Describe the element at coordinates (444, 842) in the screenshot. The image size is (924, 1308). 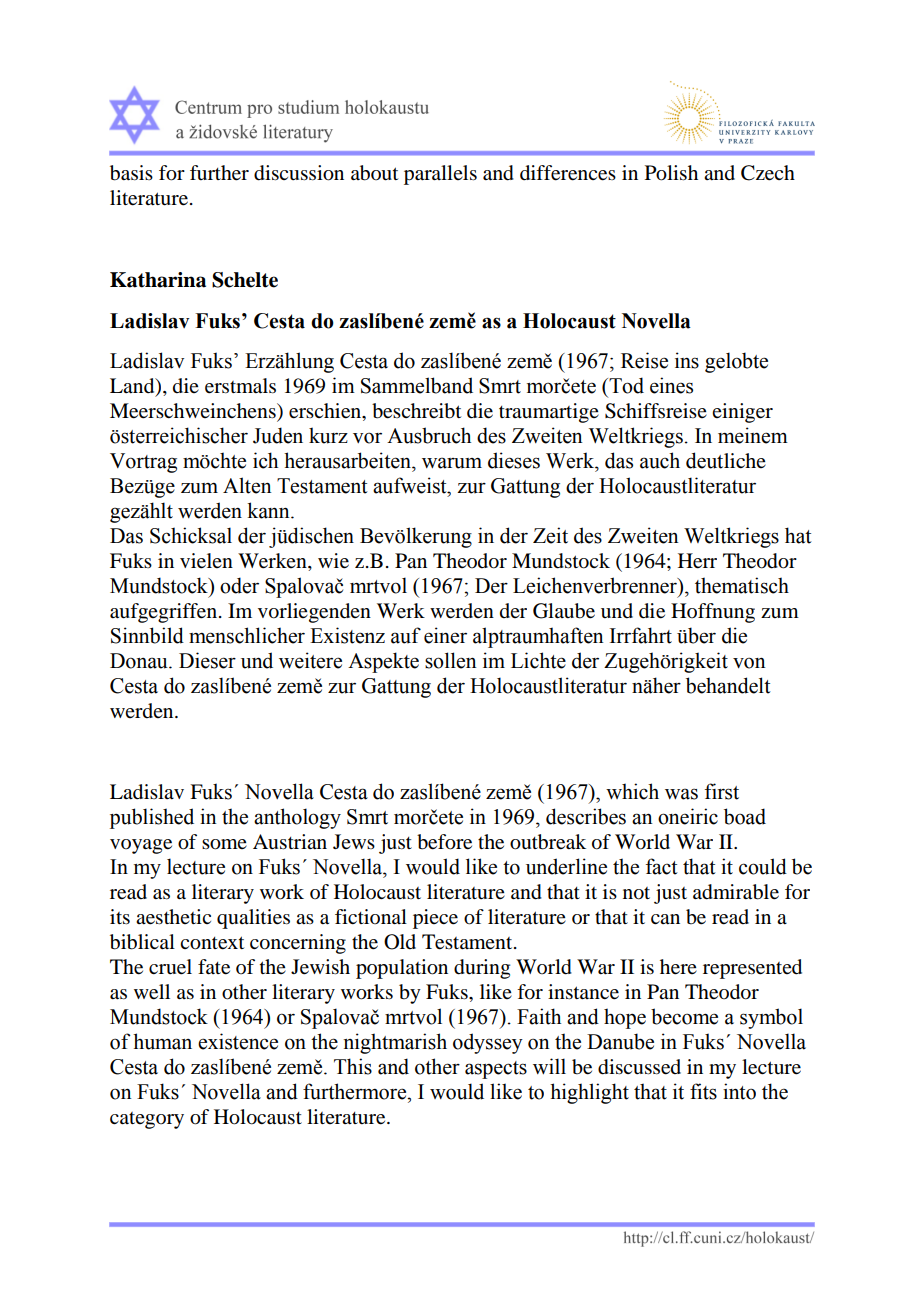
I see `before` at that location.
